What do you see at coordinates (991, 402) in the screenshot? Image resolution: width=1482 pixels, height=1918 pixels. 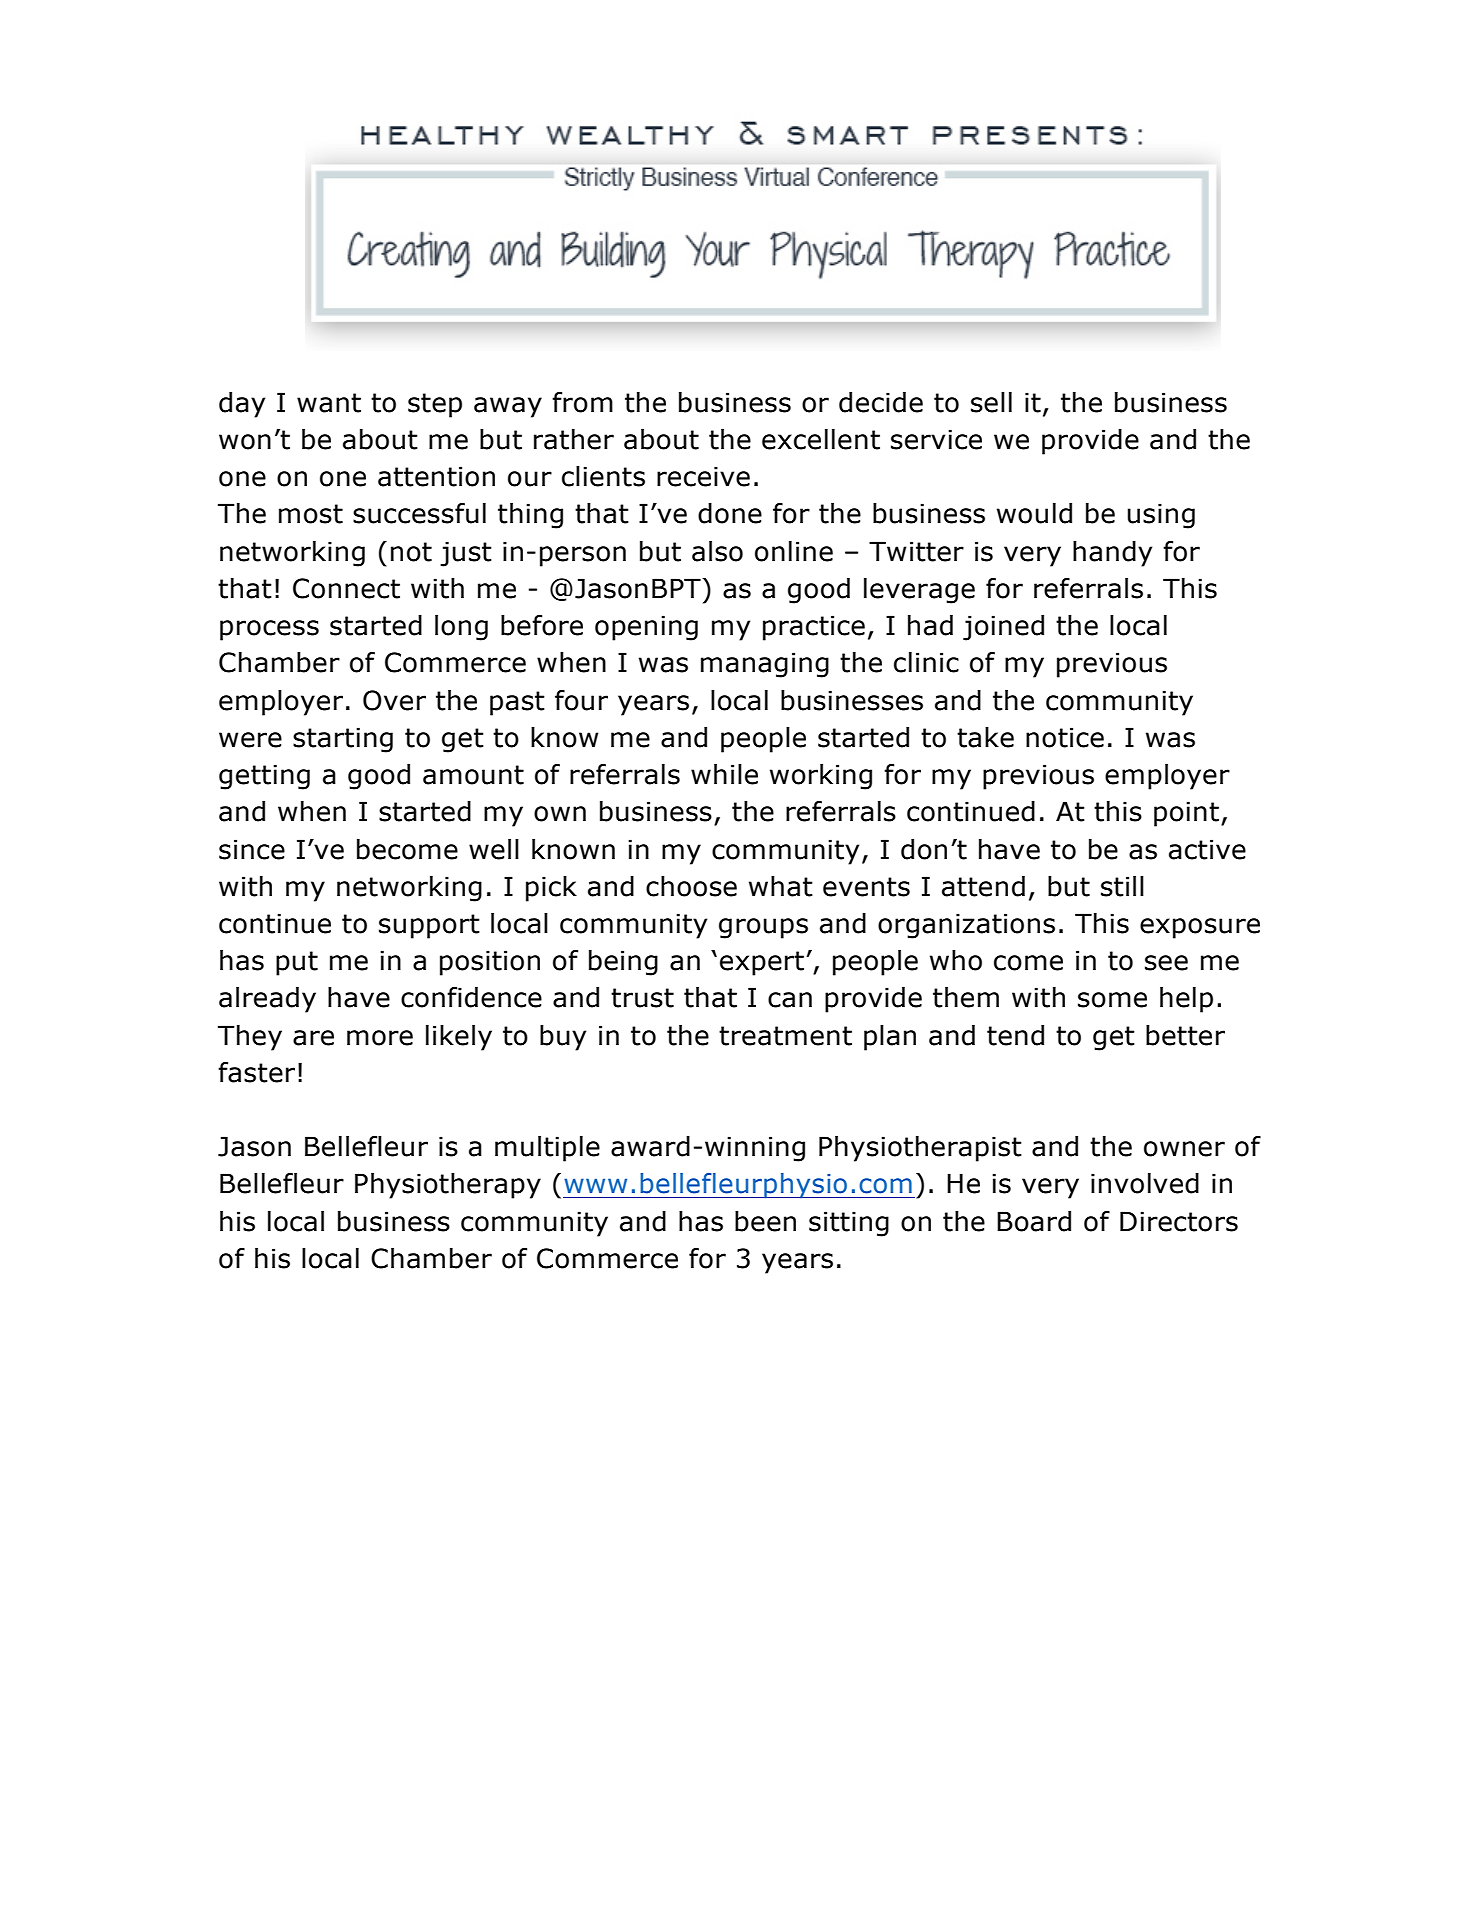 I see `sell` at bounding box center [991, 402].
